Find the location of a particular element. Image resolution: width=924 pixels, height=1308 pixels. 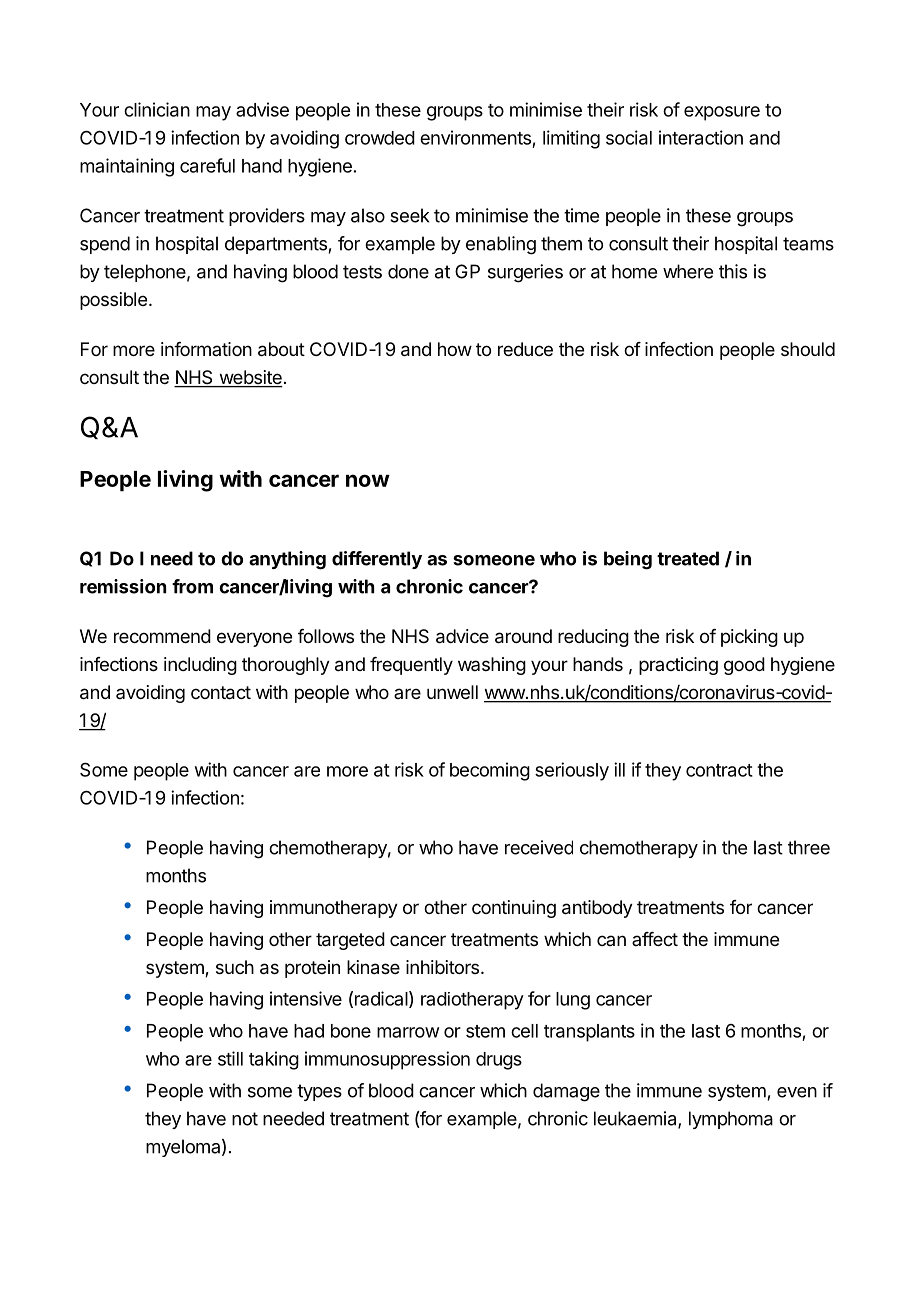

information is located at coordinates (206, 349).
